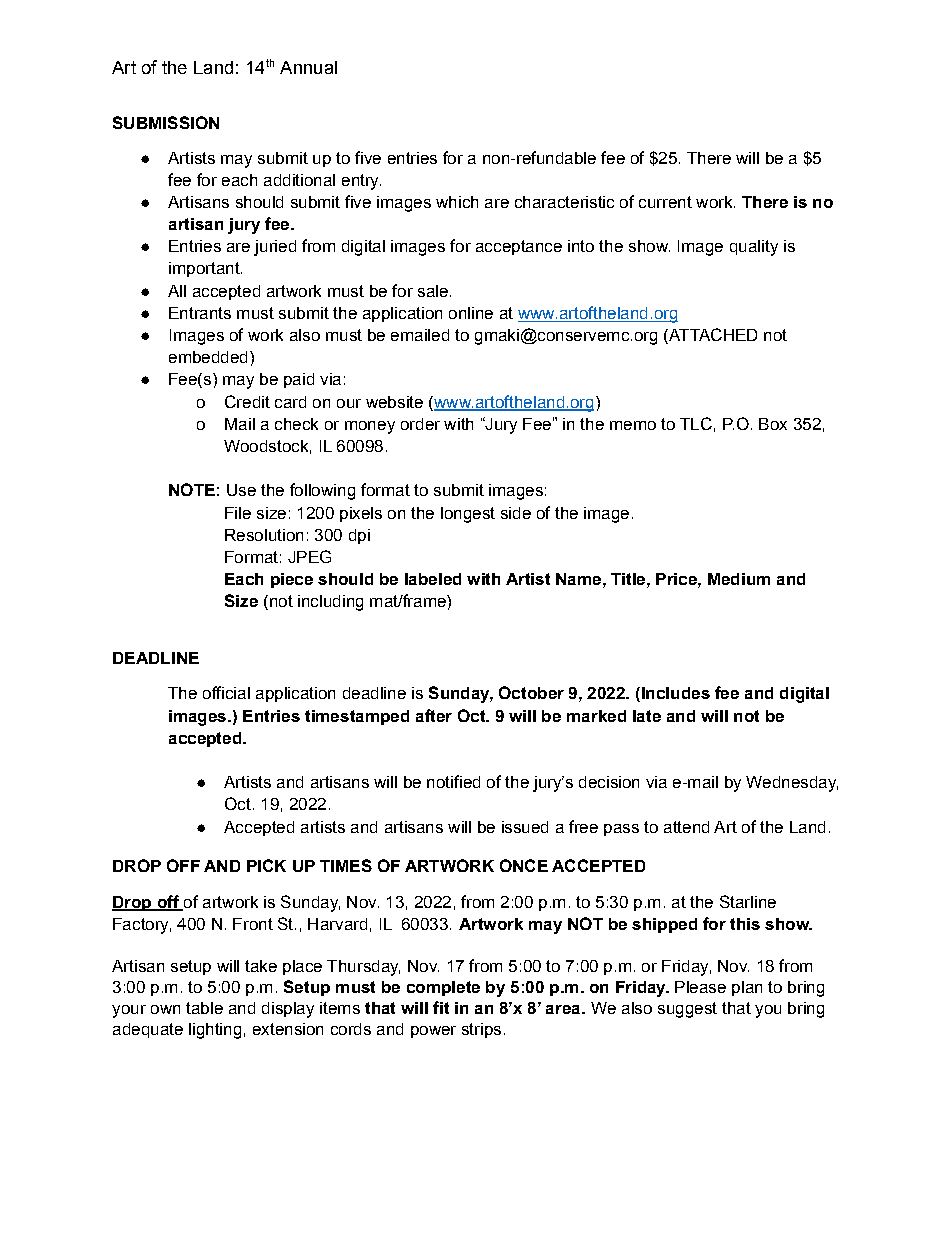 This screenshot has width=952, height=1233. I want to click on order, so click(420, 424).
